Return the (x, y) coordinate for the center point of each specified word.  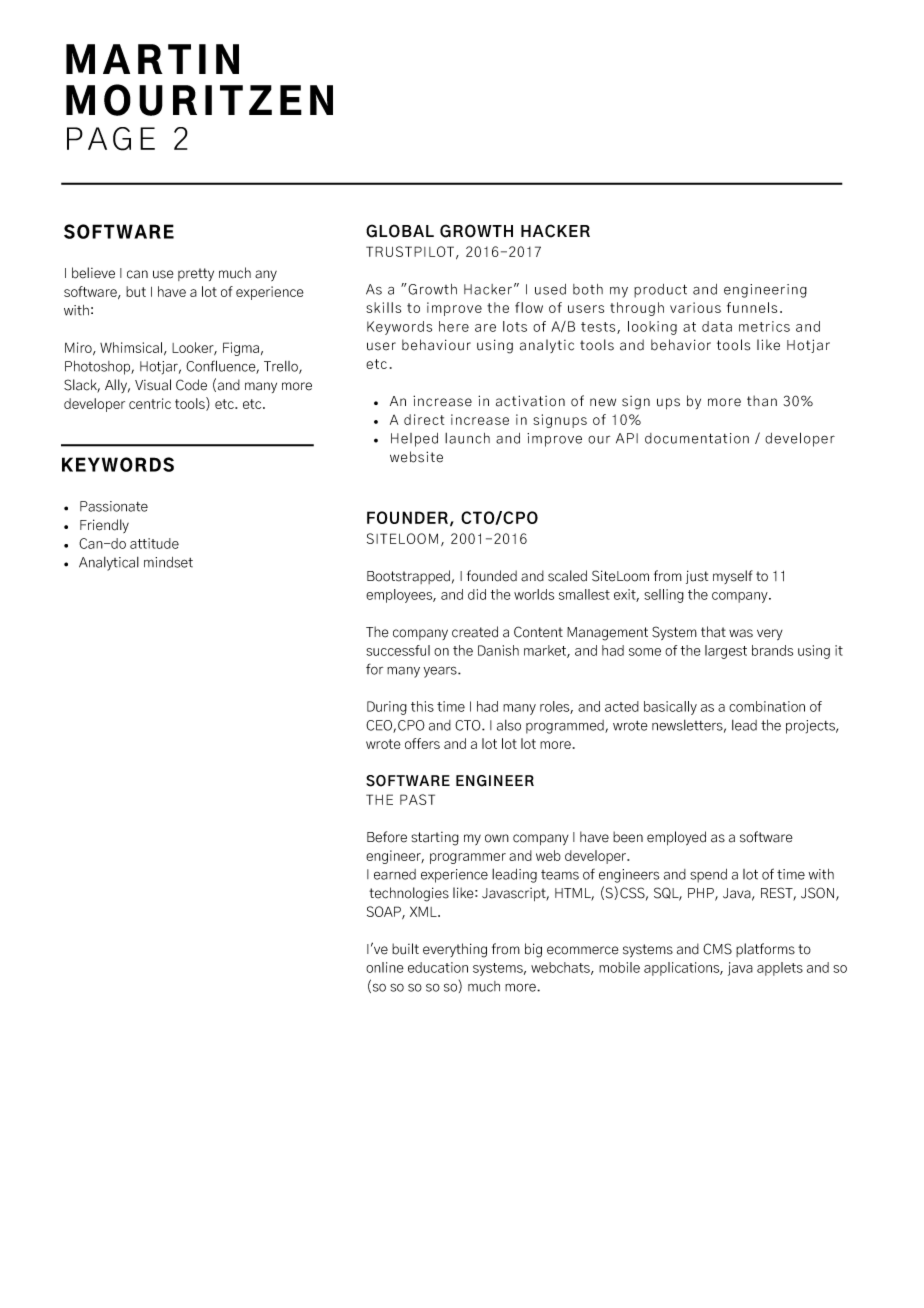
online (385, 967)
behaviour (436, 345)
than (762, 401)
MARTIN (152, 59)
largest (726, 652)
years (441, 672)
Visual (153, 385)
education (438, 967)
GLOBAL (400, 231)
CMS (717, 949)
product (660, 291)
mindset (168, 562)
